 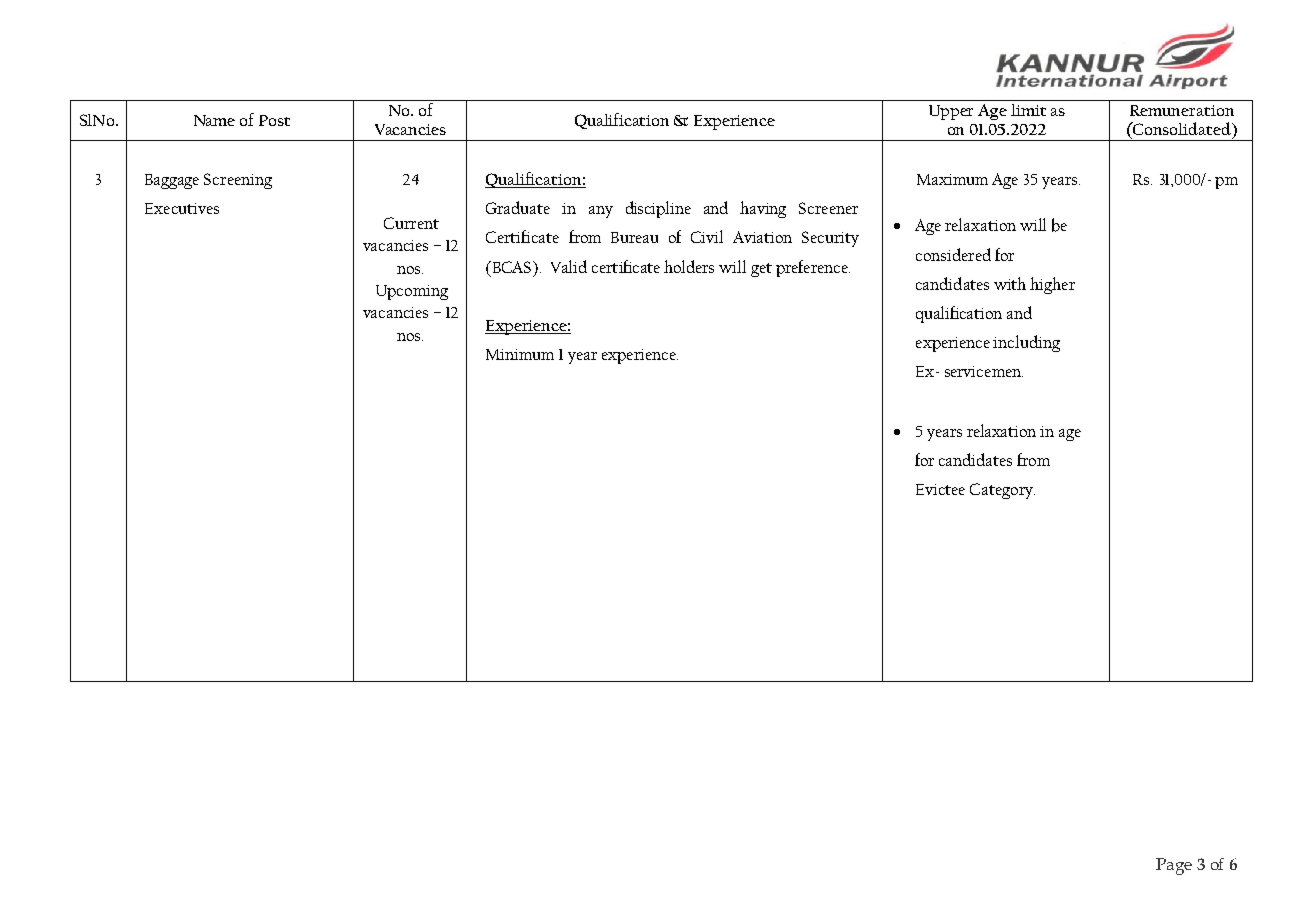 I want to click on holders, so click(x=689, y=266).
